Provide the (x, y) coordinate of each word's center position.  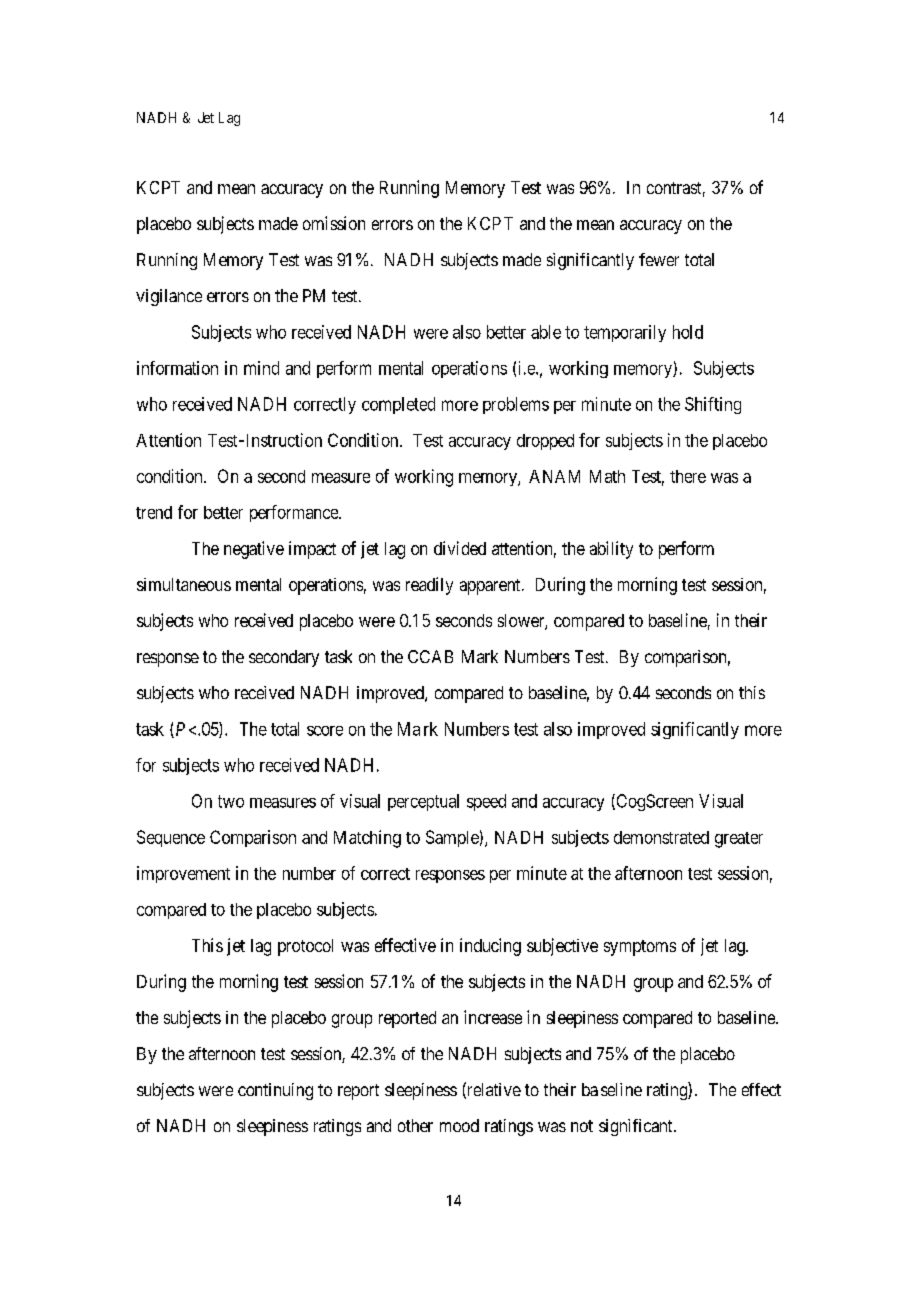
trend (154, 512)
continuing (275, 1091)
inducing (490, 947)
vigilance (169, 297)
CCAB (430, 656)
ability (611, 550)
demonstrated (661, 837)
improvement (183, 874)
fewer (659, 259)
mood (459, 1125)
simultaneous (184, 584)
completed (398, 405)
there (688, 476)
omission (334, 223)
